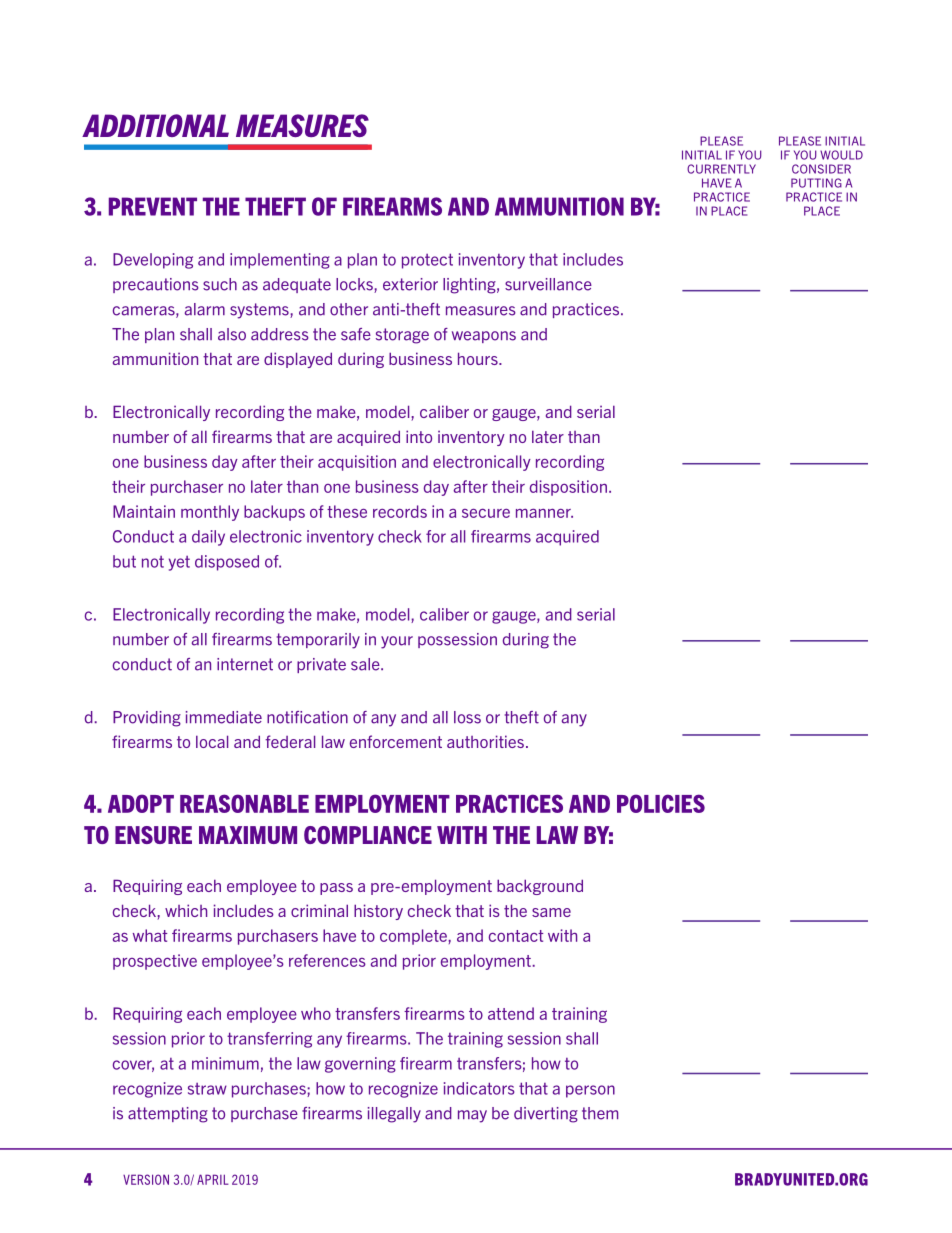 Image resolution: width=952 pixels, height=1233 pixels. What do you see at coordinates (213, 1179) in the screenshot?
I see `APRIL` at bounding box center [213, 1179].
